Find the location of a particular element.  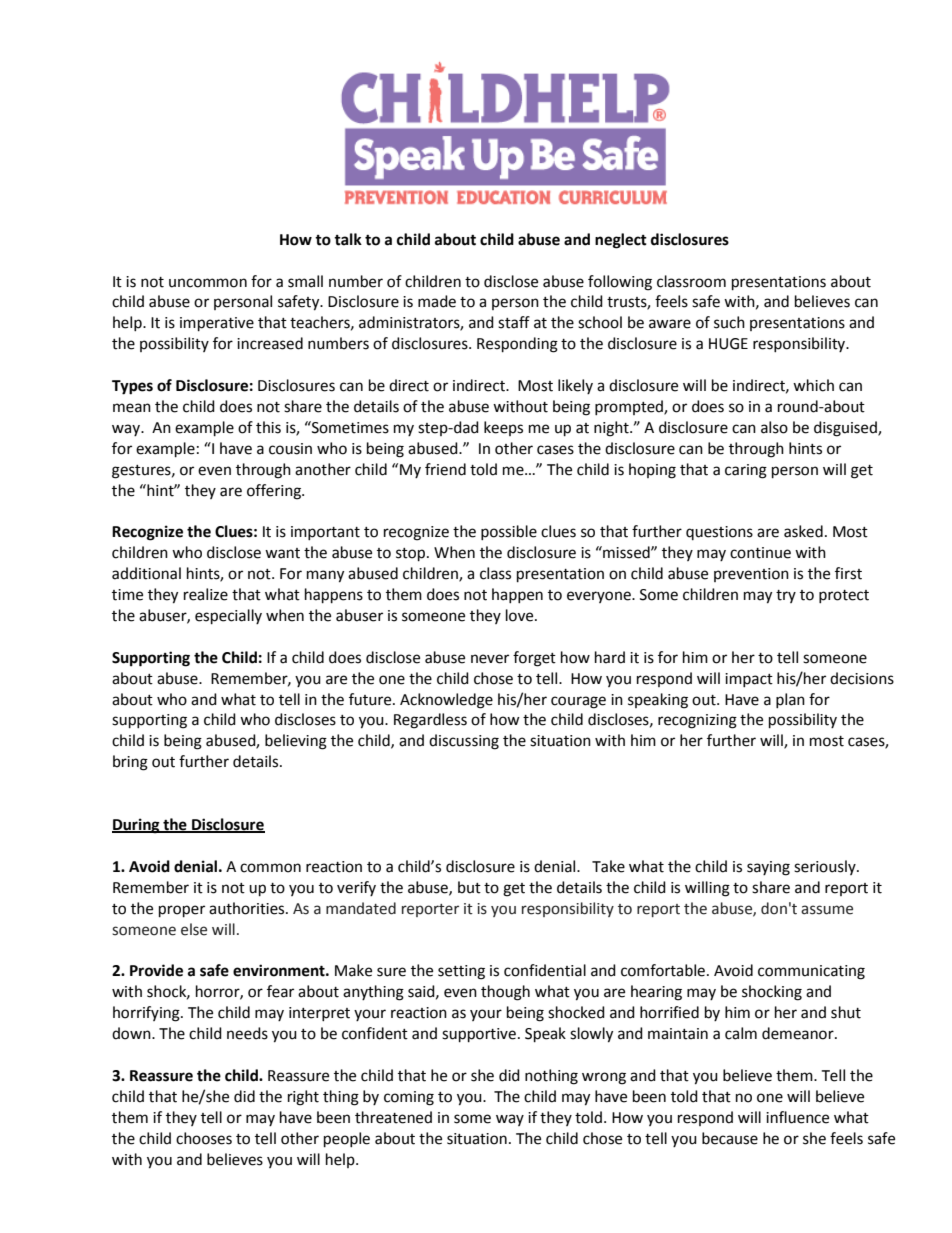

saying is located at coordinates (768, 868).
